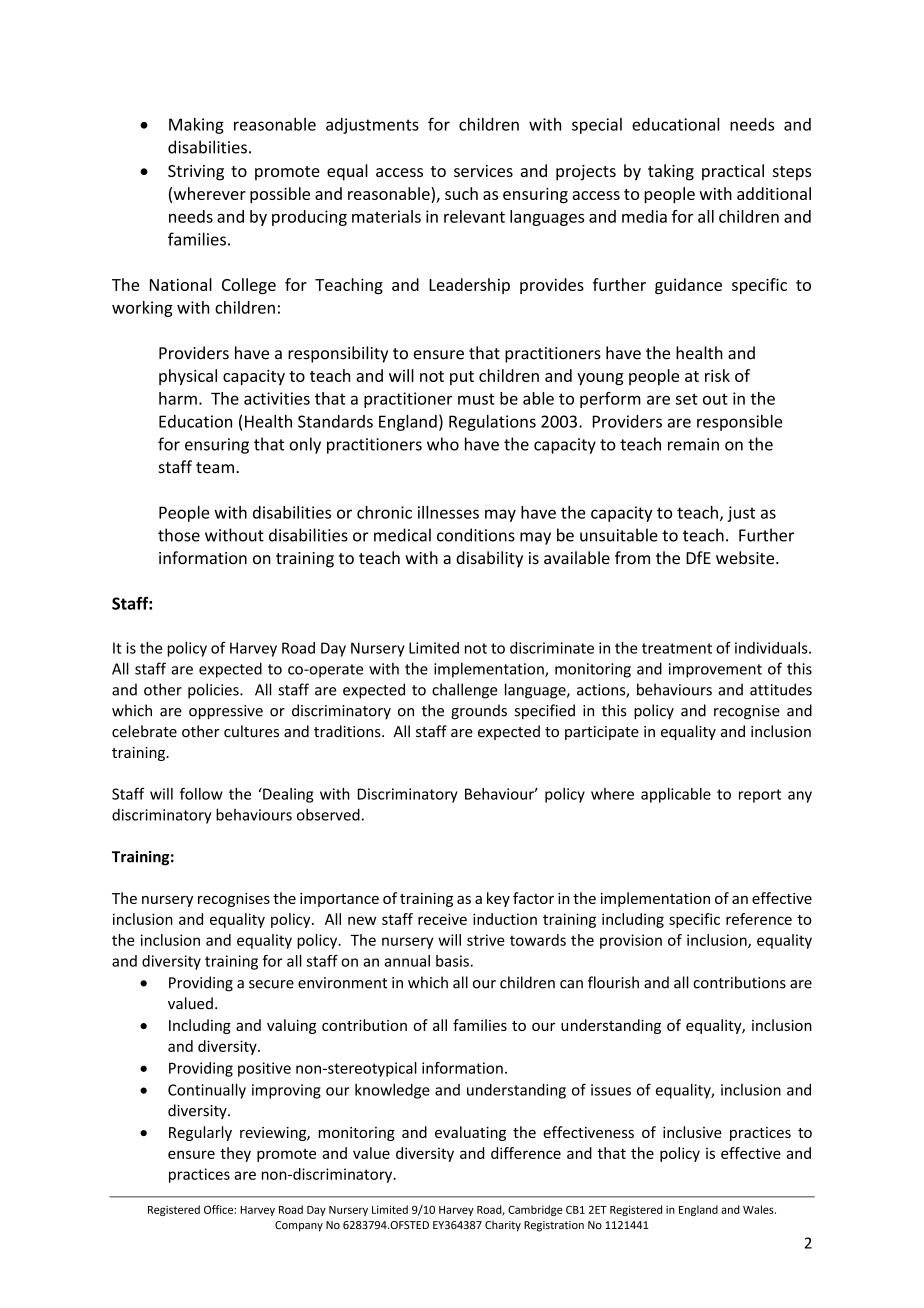 The height and width of the screenshot is (1308, 924). What do you see at coordinates (739, 423) in the screenshot?
I see `responsible` at bounding box center [739, 423].
